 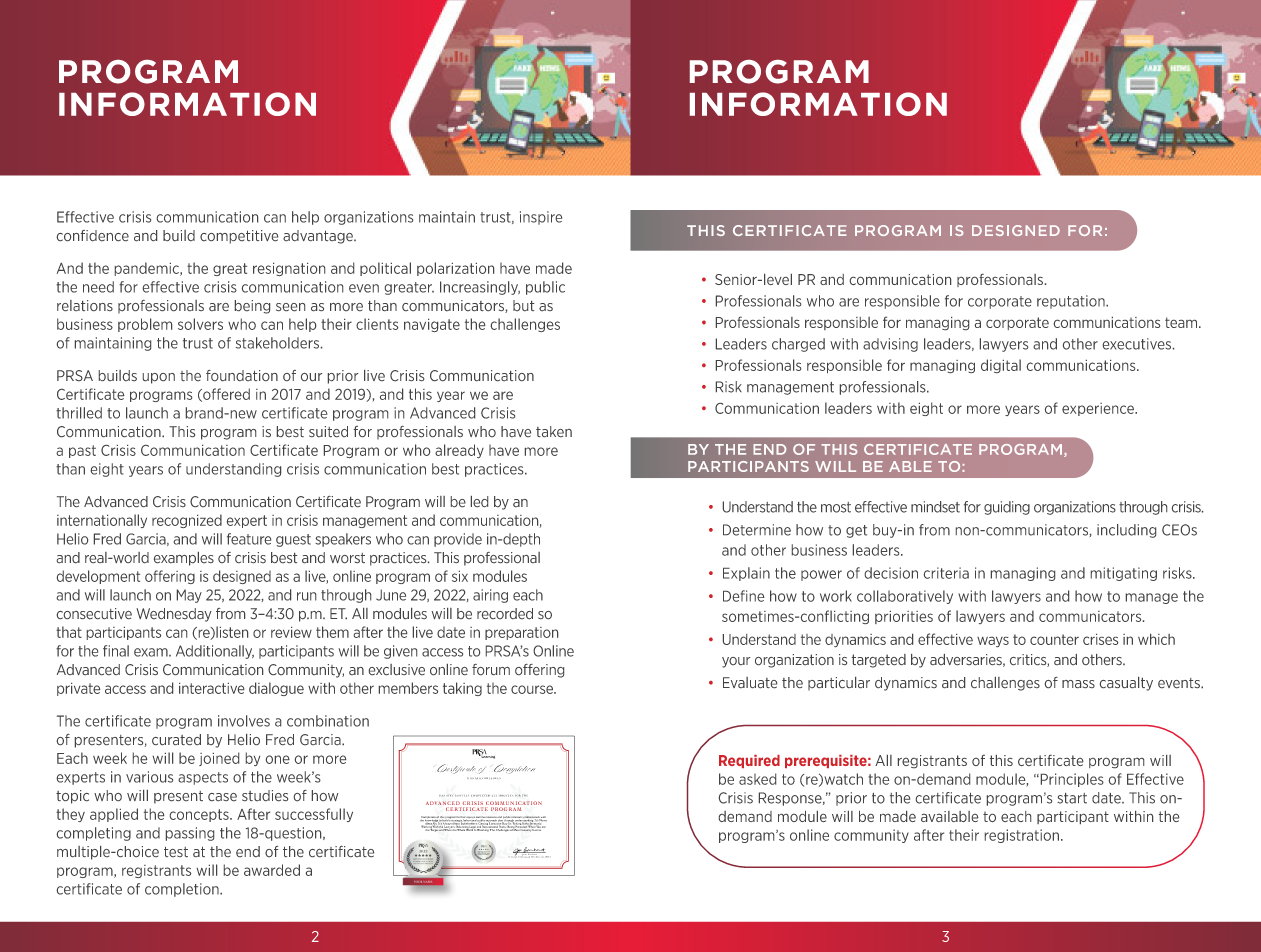 What do you see at coordinates (521, 633) in the document?
I see `preparation` at bounding box center [521, 633].
